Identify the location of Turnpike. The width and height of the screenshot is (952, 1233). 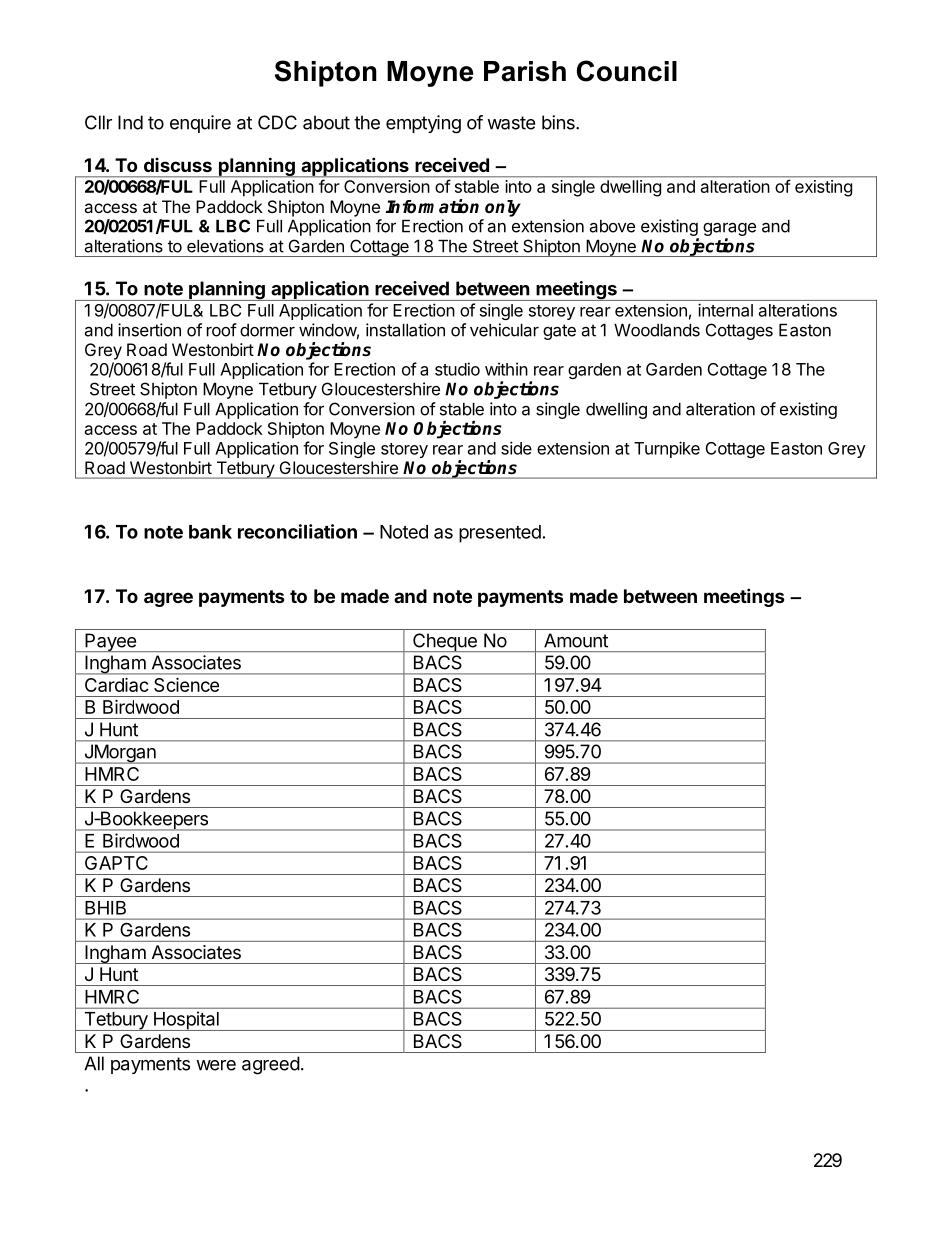
(667, 449).
